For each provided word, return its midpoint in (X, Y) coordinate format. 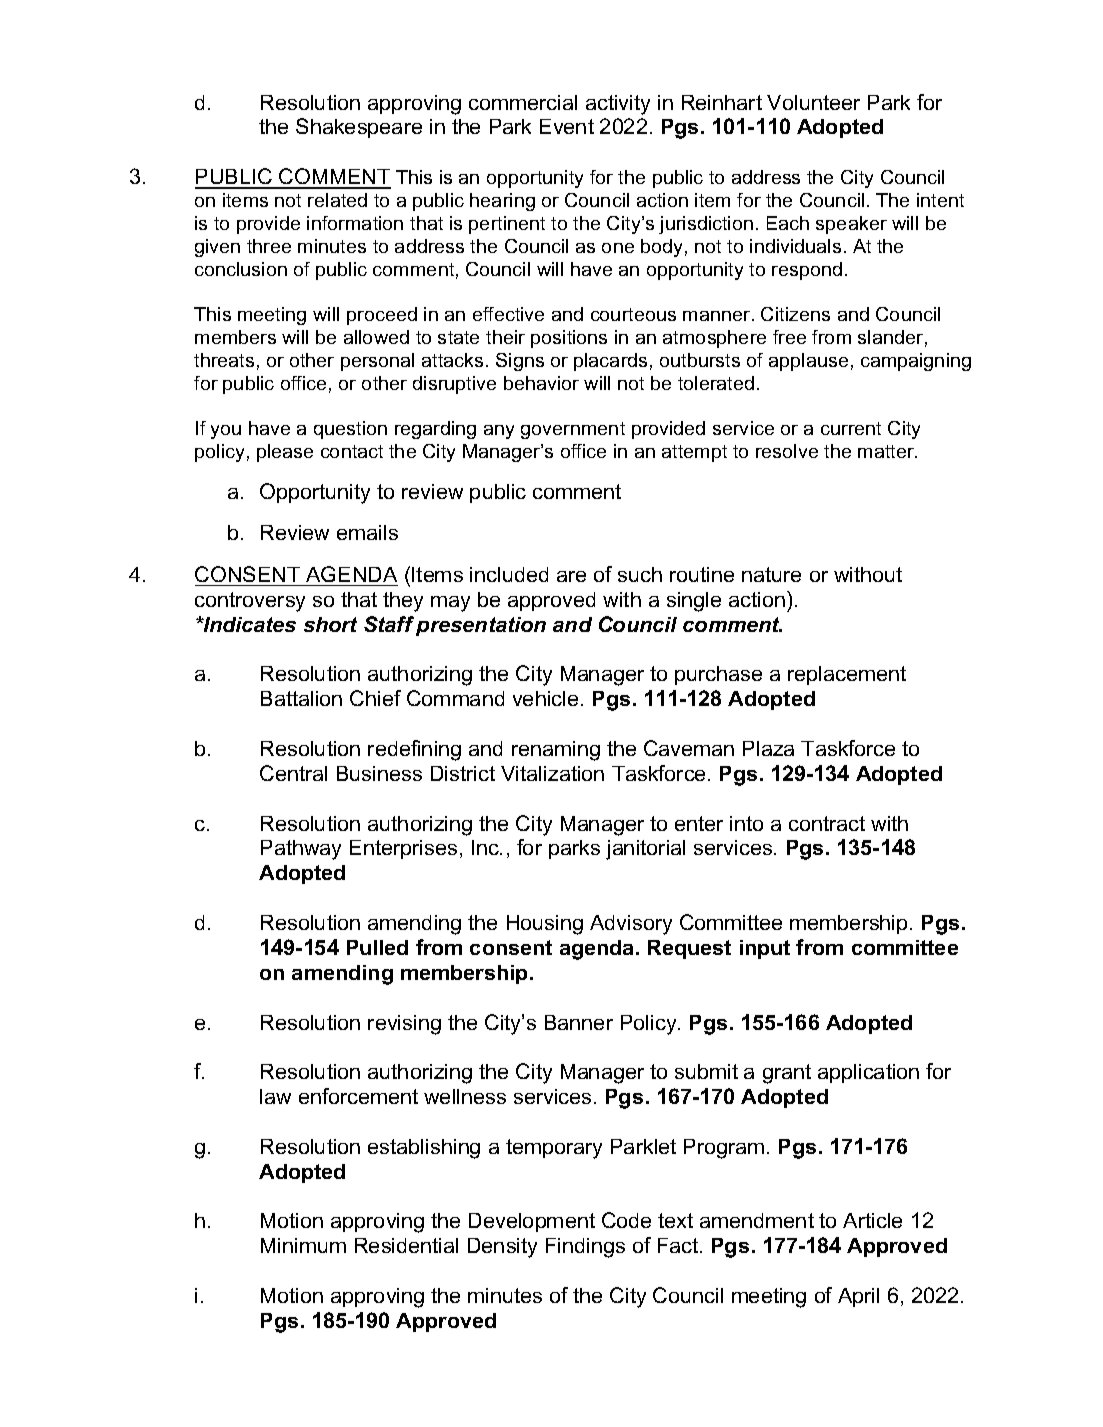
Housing (545, 925)
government (573, 430)
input (765, 949)
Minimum (303, 1245)
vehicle (545, 698)
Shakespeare (359, 128)
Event (567, 126)
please (285, 453)
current (851, 428)
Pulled (377, 947)
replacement (847, 675)
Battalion (301, 698)
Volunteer (813, 102)
